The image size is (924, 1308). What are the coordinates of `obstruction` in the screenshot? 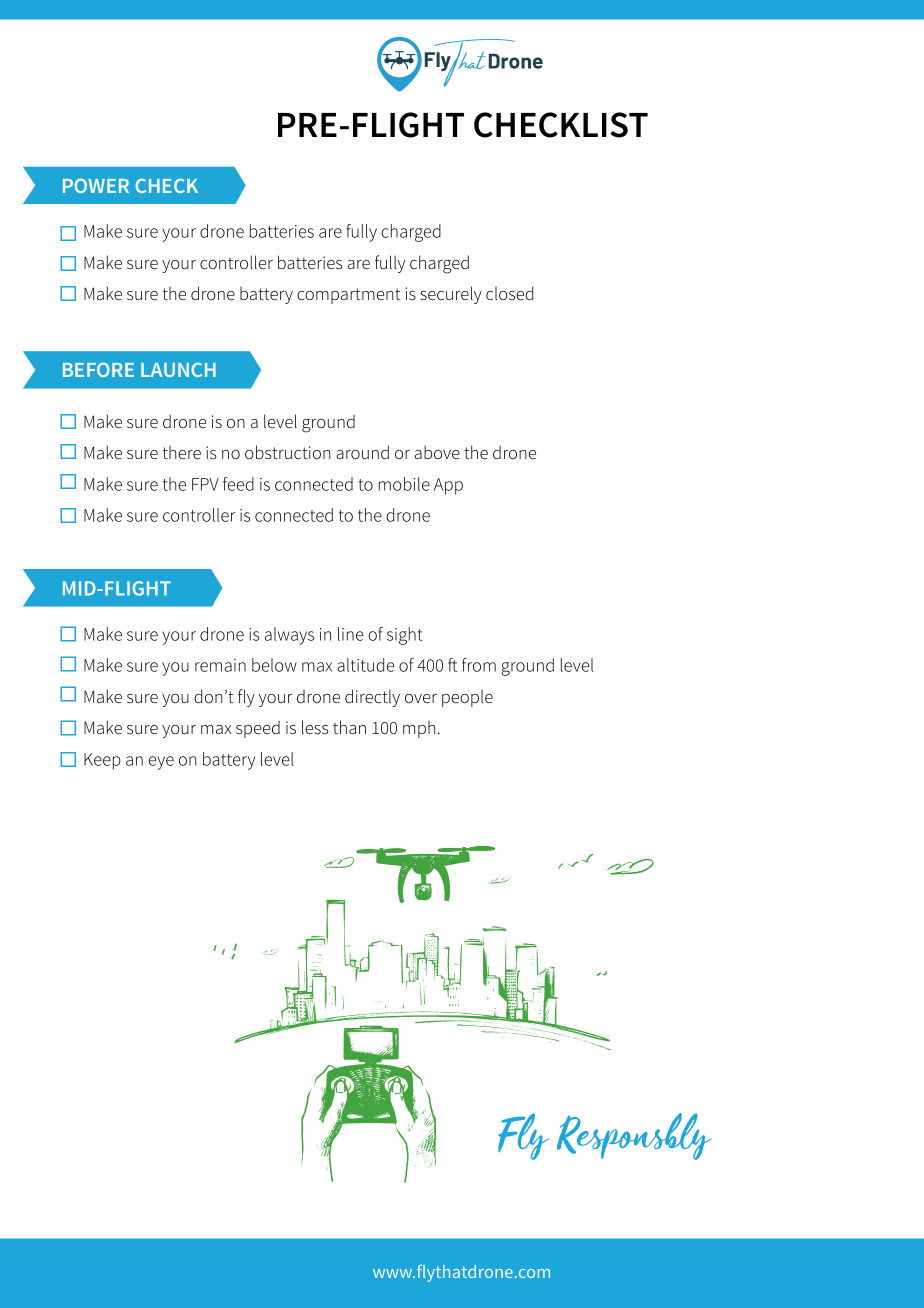 It's located at (288, 452).
